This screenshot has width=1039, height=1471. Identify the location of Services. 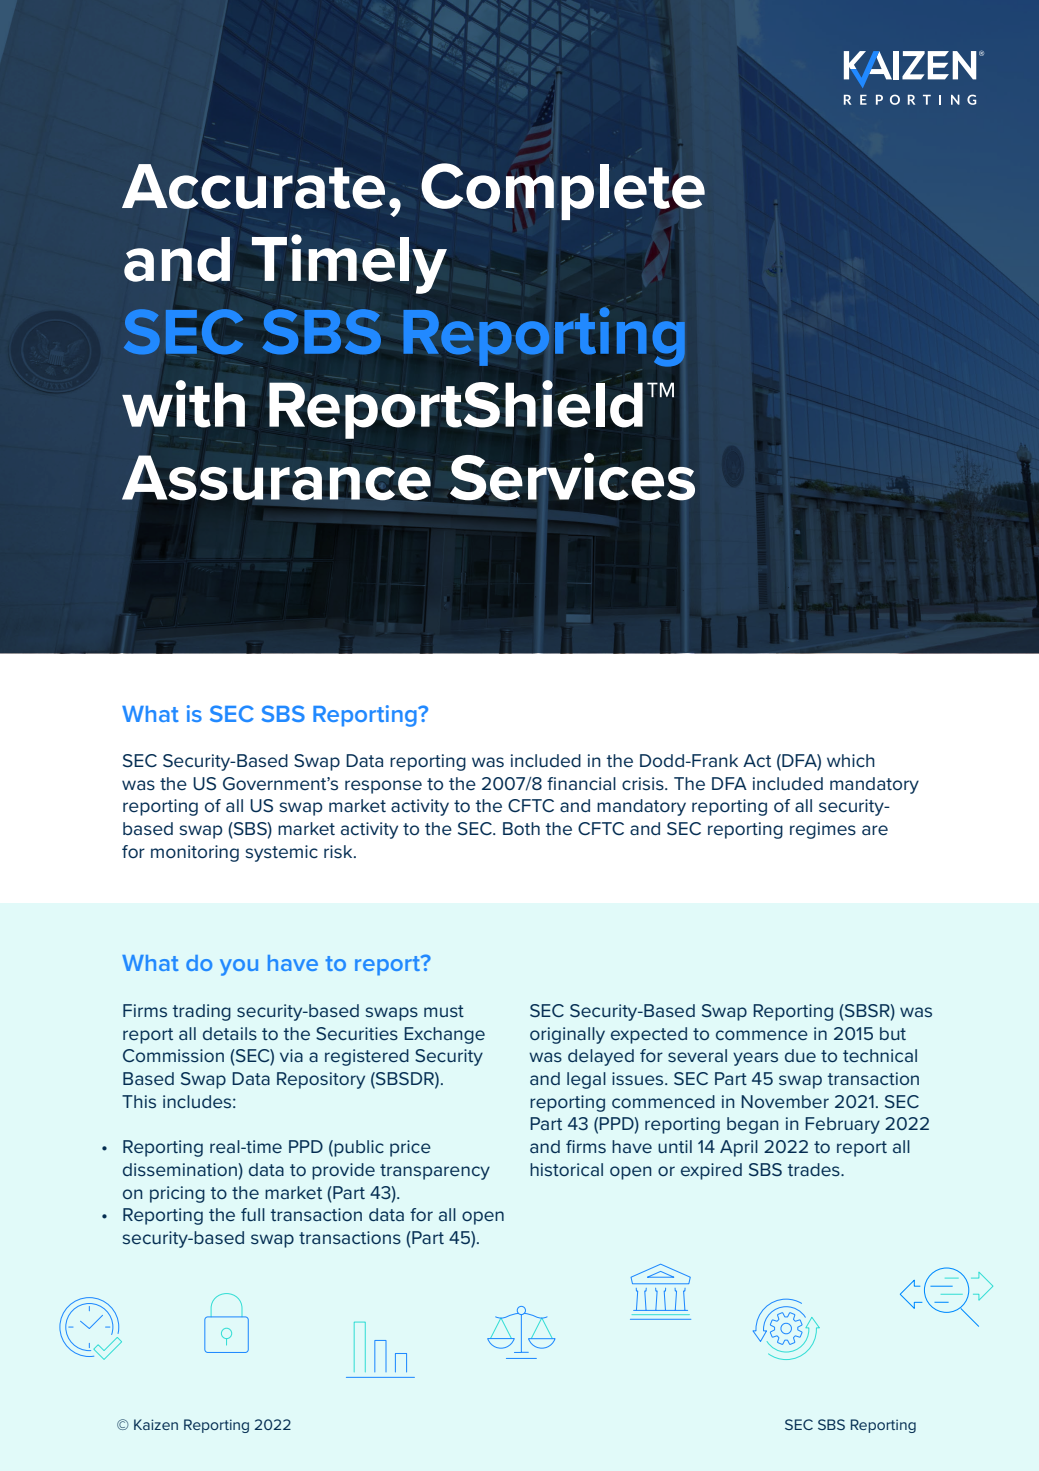
(572, 477).
